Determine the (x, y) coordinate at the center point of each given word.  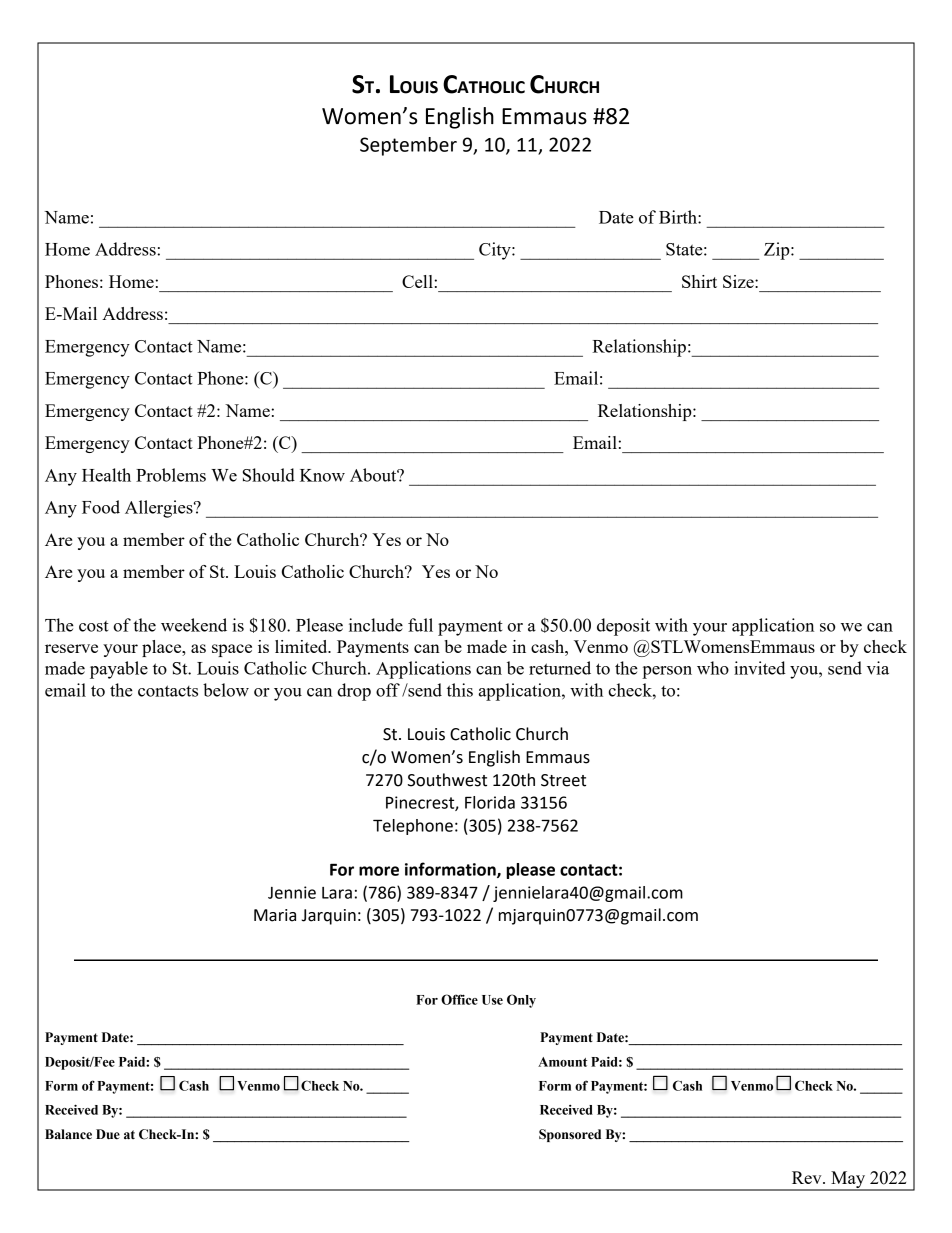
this (460, 690)
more (379, 871)
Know (322, 475)
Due (108, 1134)
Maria (275, 915)
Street (563, 780)
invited (760, 668)
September (408, 146)
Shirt (699, 281)
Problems (171, 475)
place (163, 648)
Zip (778, 251)
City (496, 251)
